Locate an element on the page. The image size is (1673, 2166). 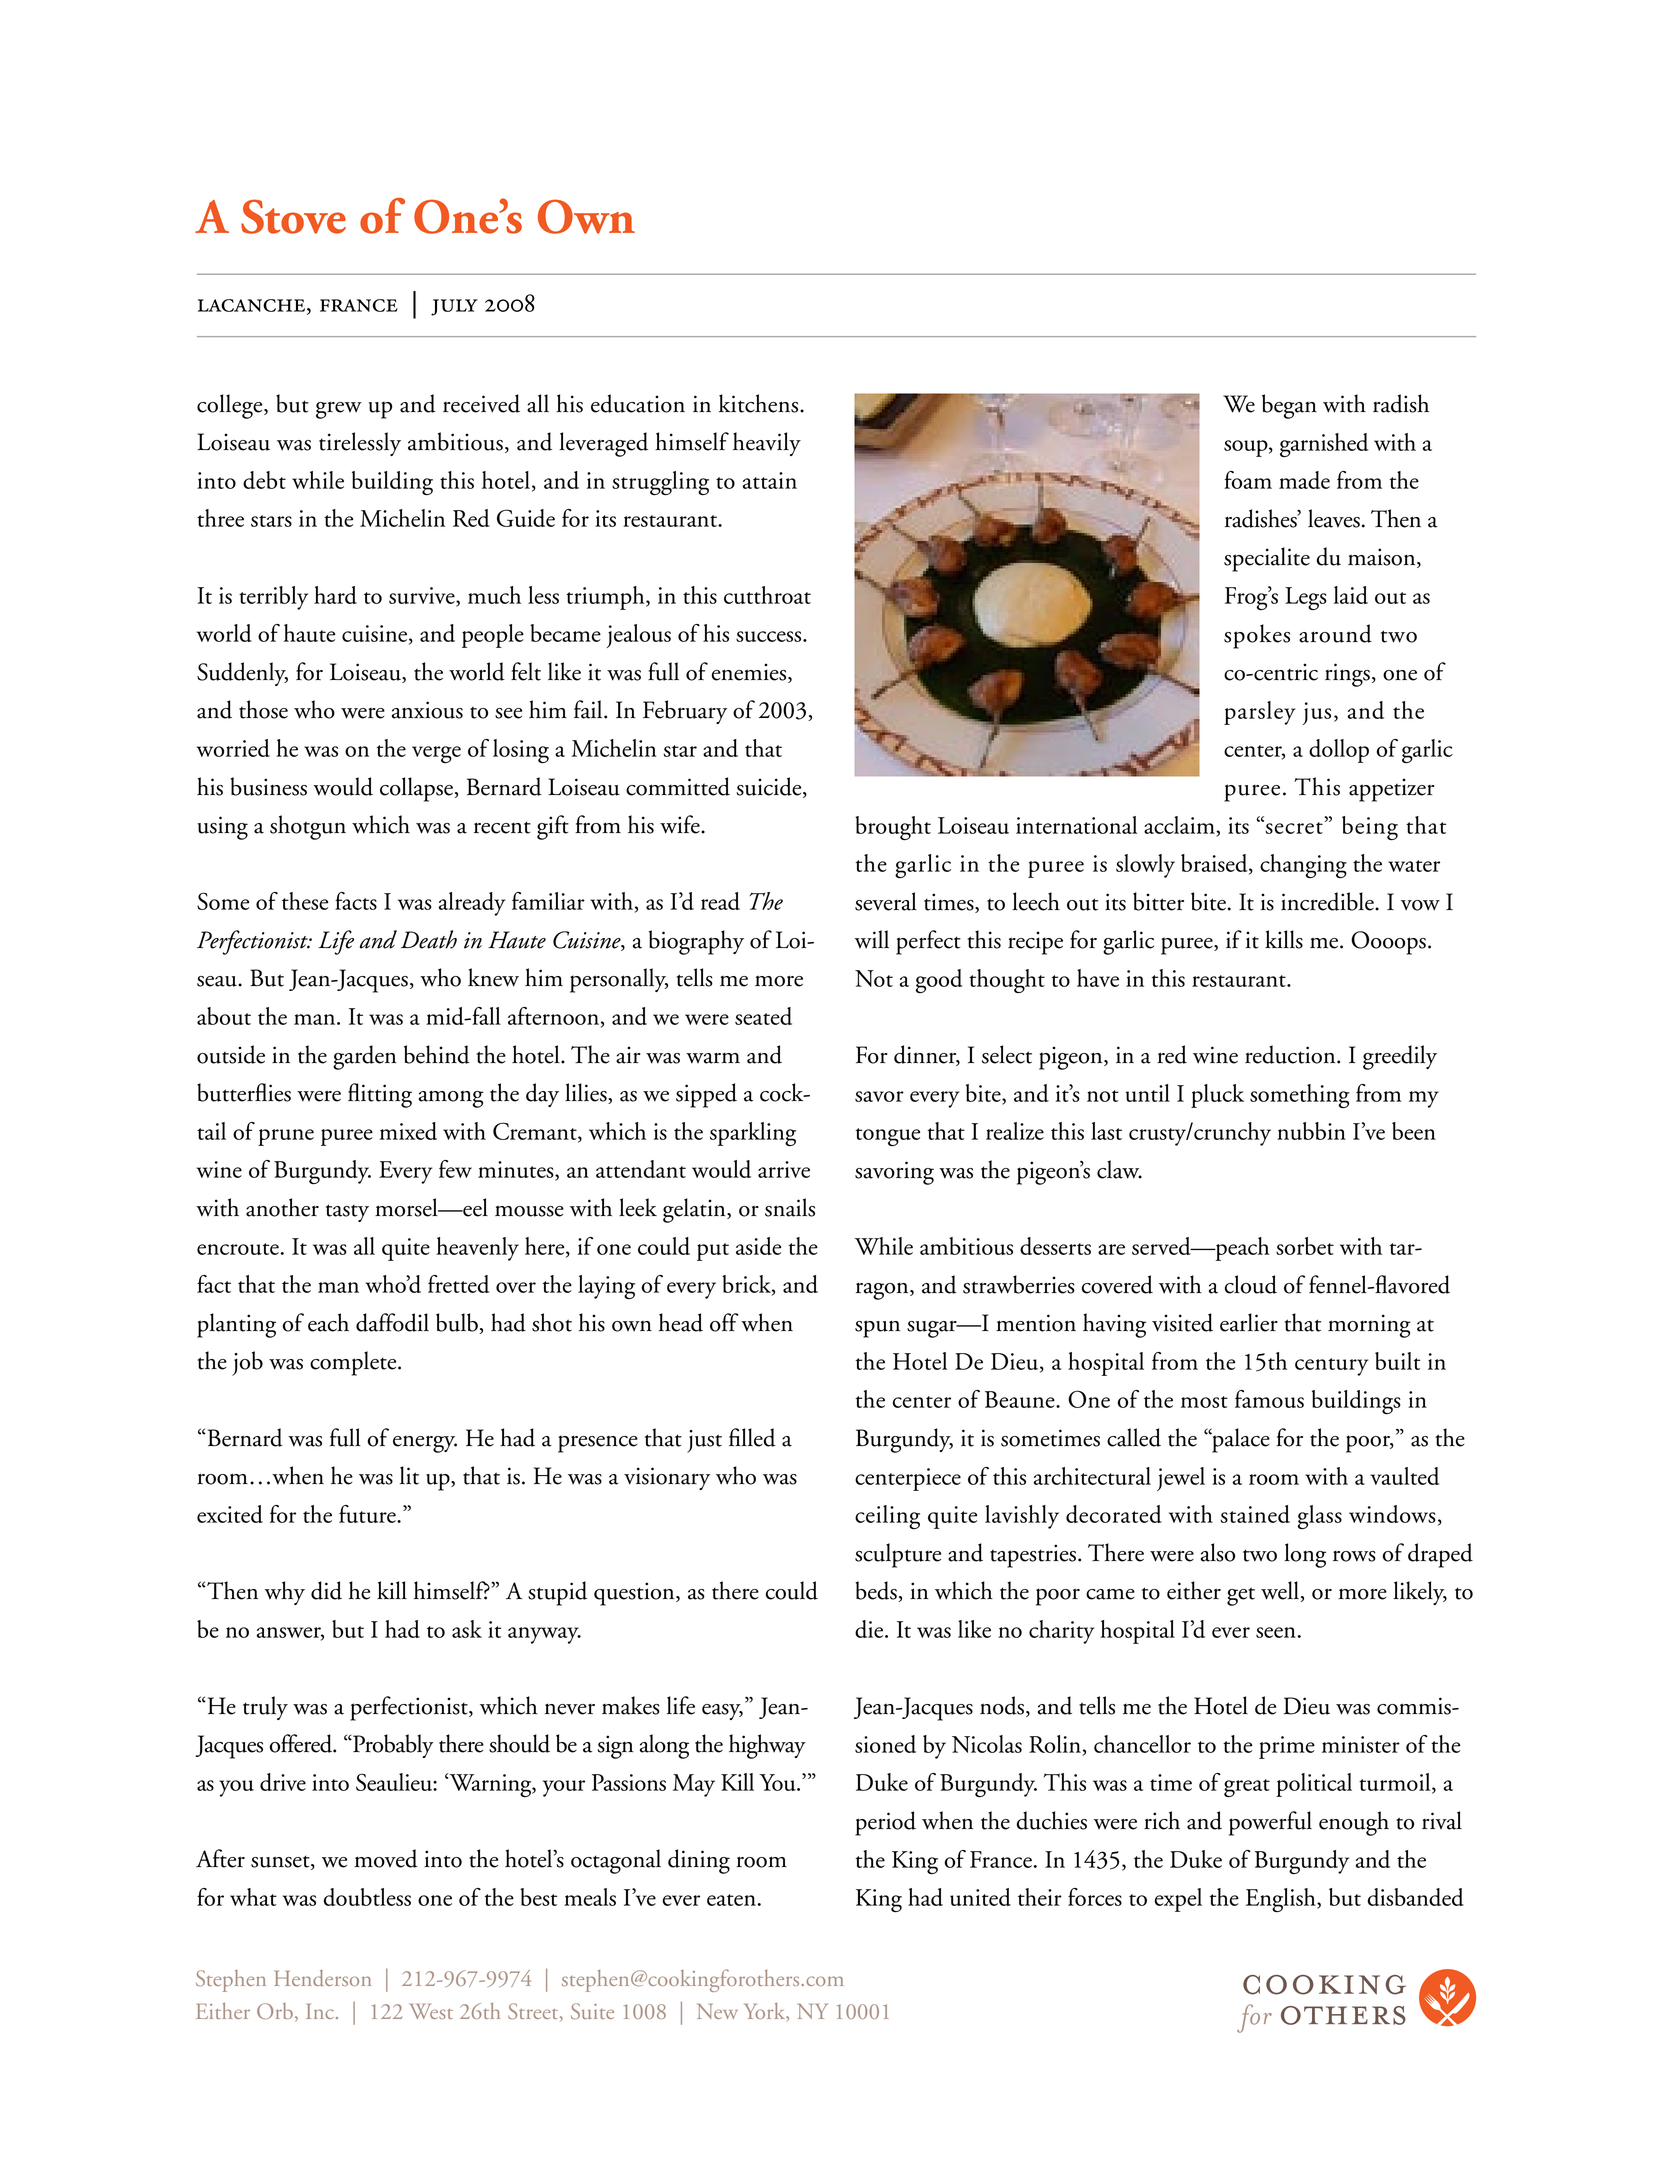
filled is located at coordinates (752, 1437).
